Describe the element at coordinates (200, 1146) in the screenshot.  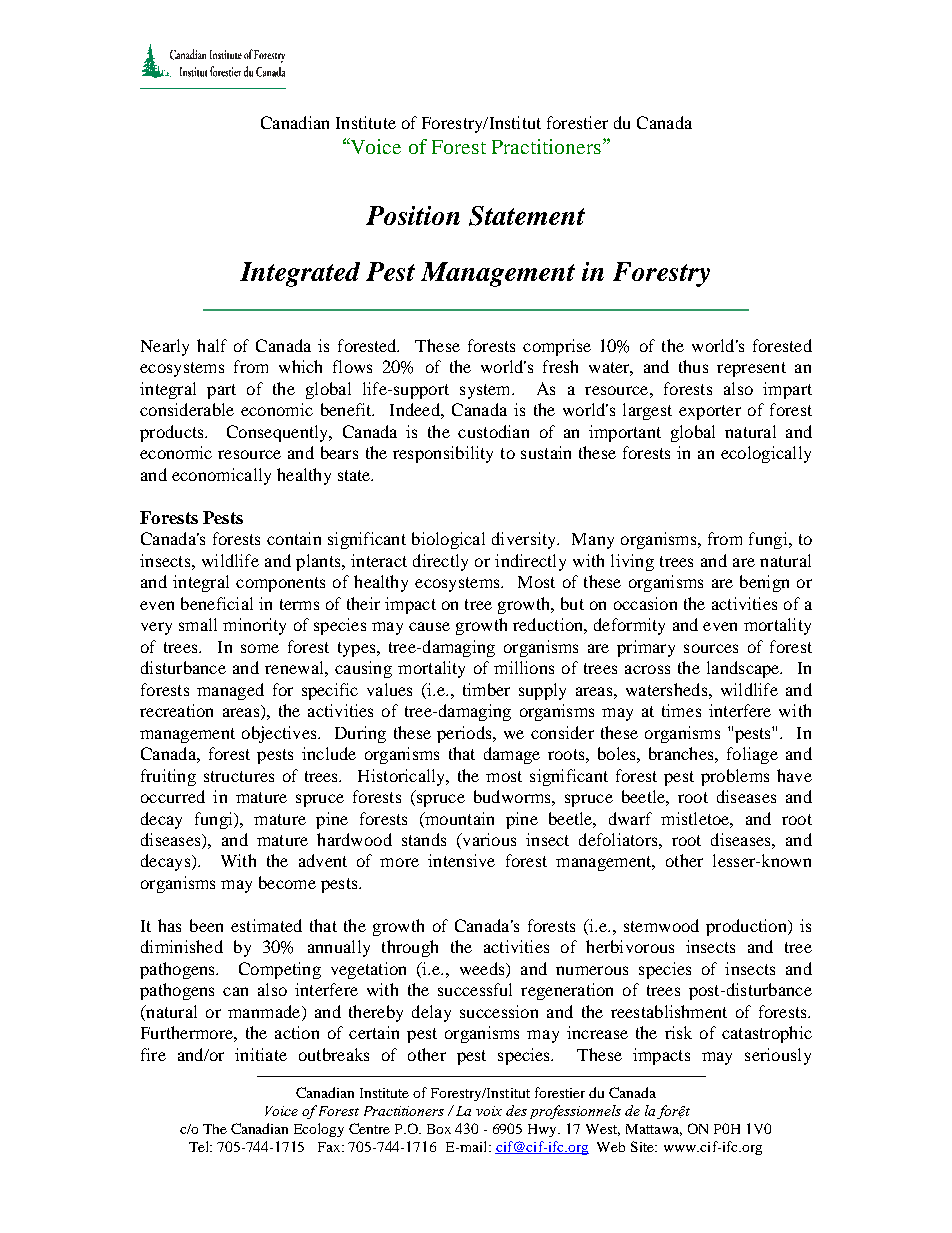
I see `Tel` at that location.
